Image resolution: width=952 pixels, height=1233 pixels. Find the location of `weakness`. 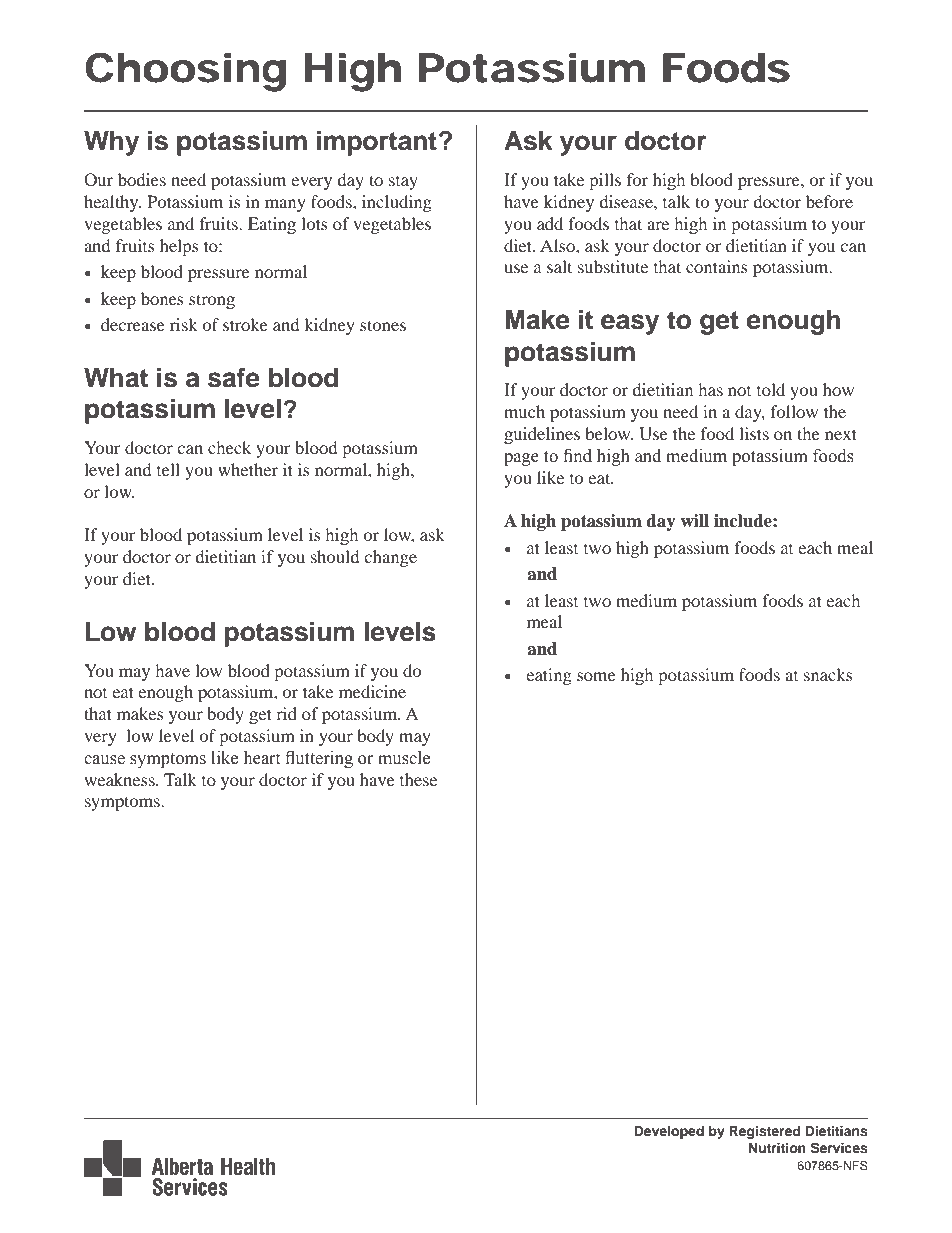

weakness is located at coordinates (120, 779).
